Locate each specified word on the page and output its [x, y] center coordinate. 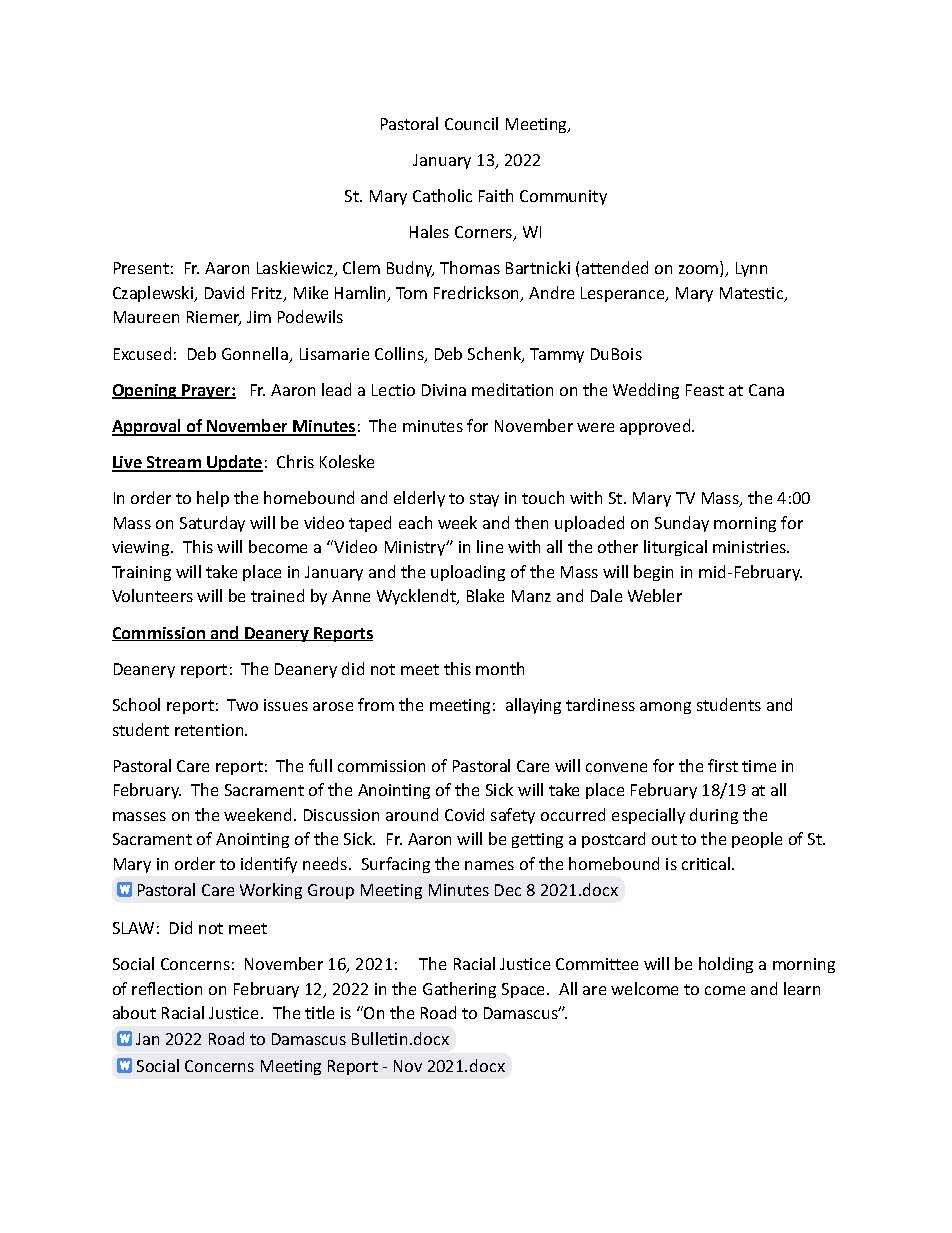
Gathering [459, 990]
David [224, 292]
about [134, 1012]
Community [563, 197]
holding [726, 965]
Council [471, 123]
